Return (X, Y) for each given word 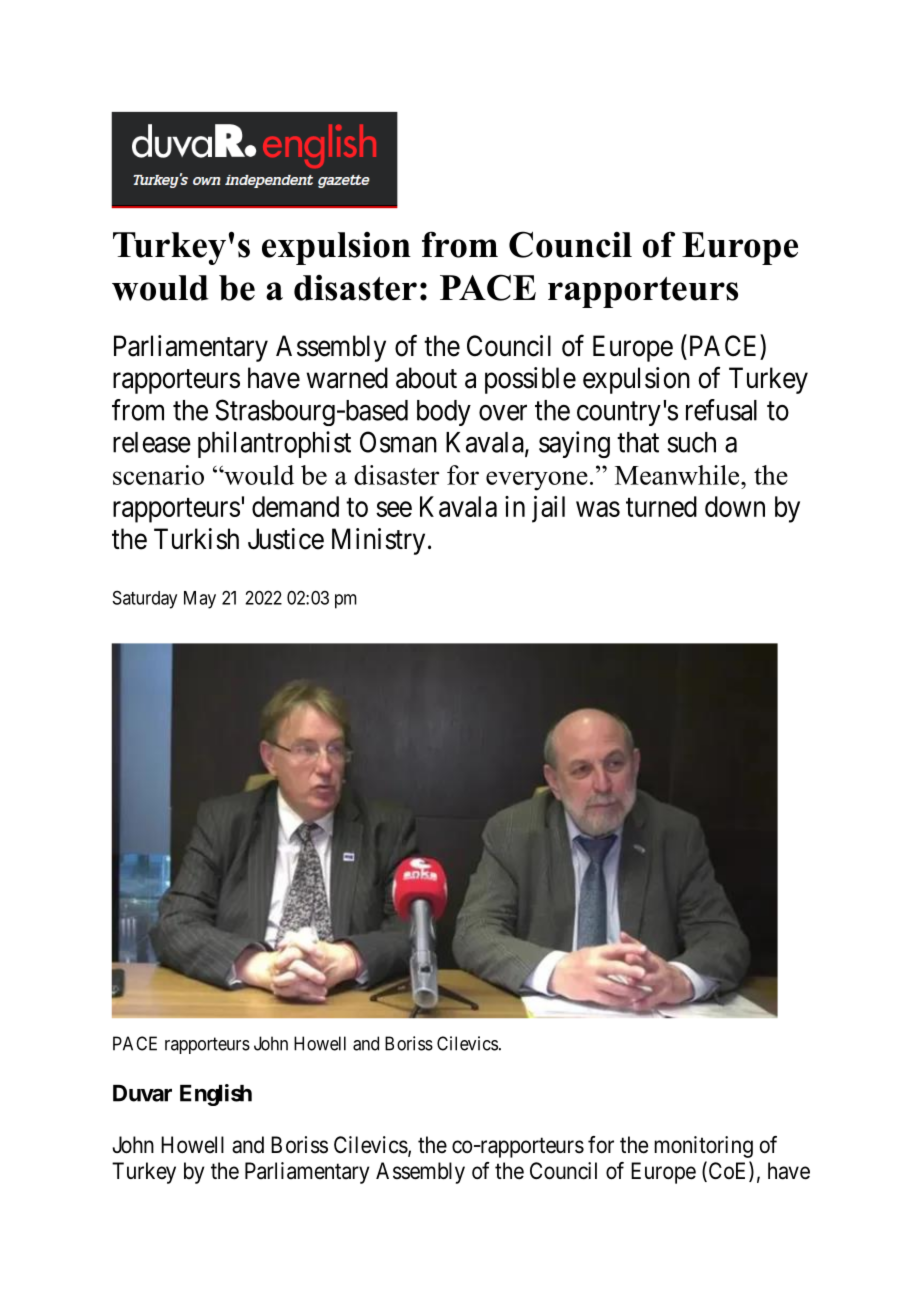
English (216, 1095)
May (200, 600)
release (152, 442)
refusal (721, 410)
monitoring (703, 1147)
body (444, 413)
